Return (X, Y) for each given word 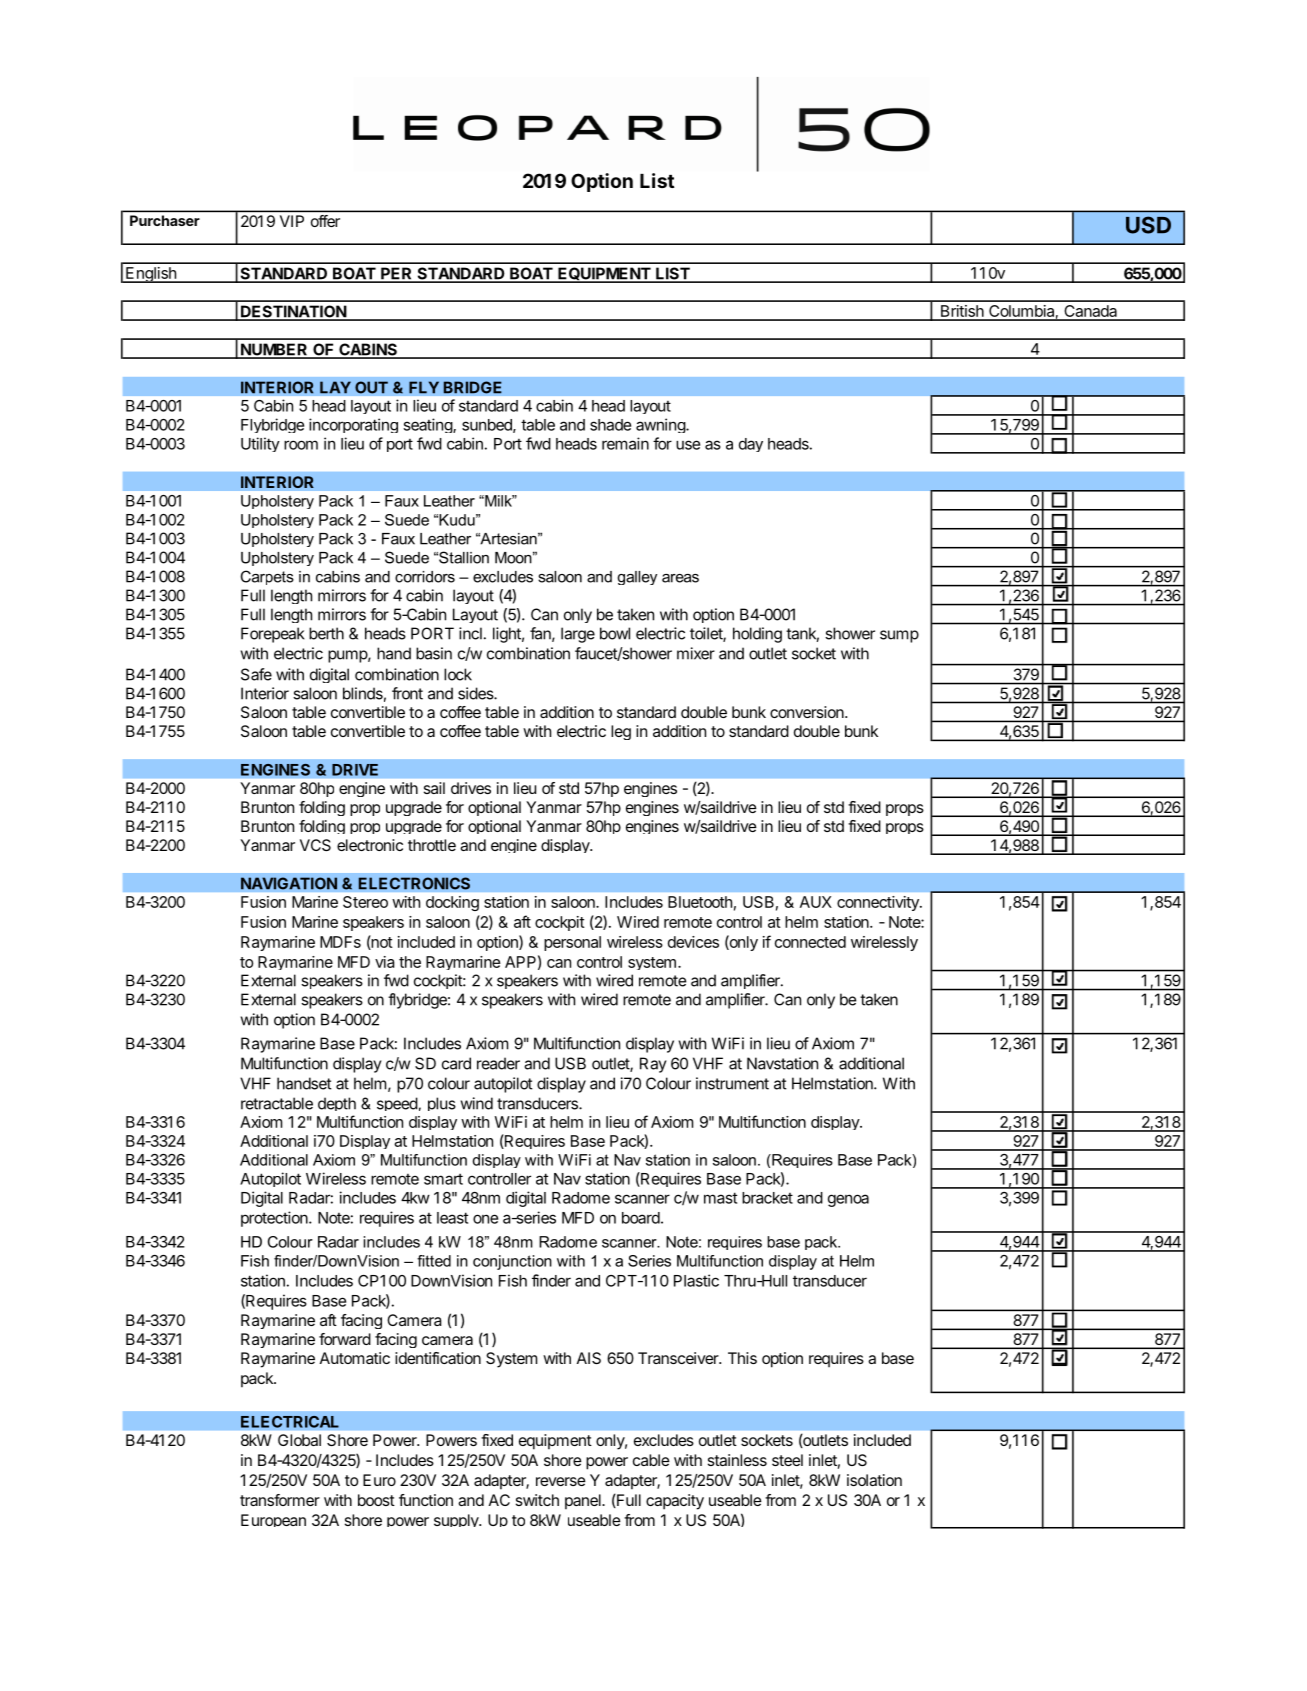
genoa (848, 1200)
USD (1148, 225)
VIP (292, 221)
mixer (696, 653)
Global (299, 1440)
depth (337, 1104)
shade (610, 425)
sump (899, 636)
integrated (272, 674)
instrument (732, 1083)
